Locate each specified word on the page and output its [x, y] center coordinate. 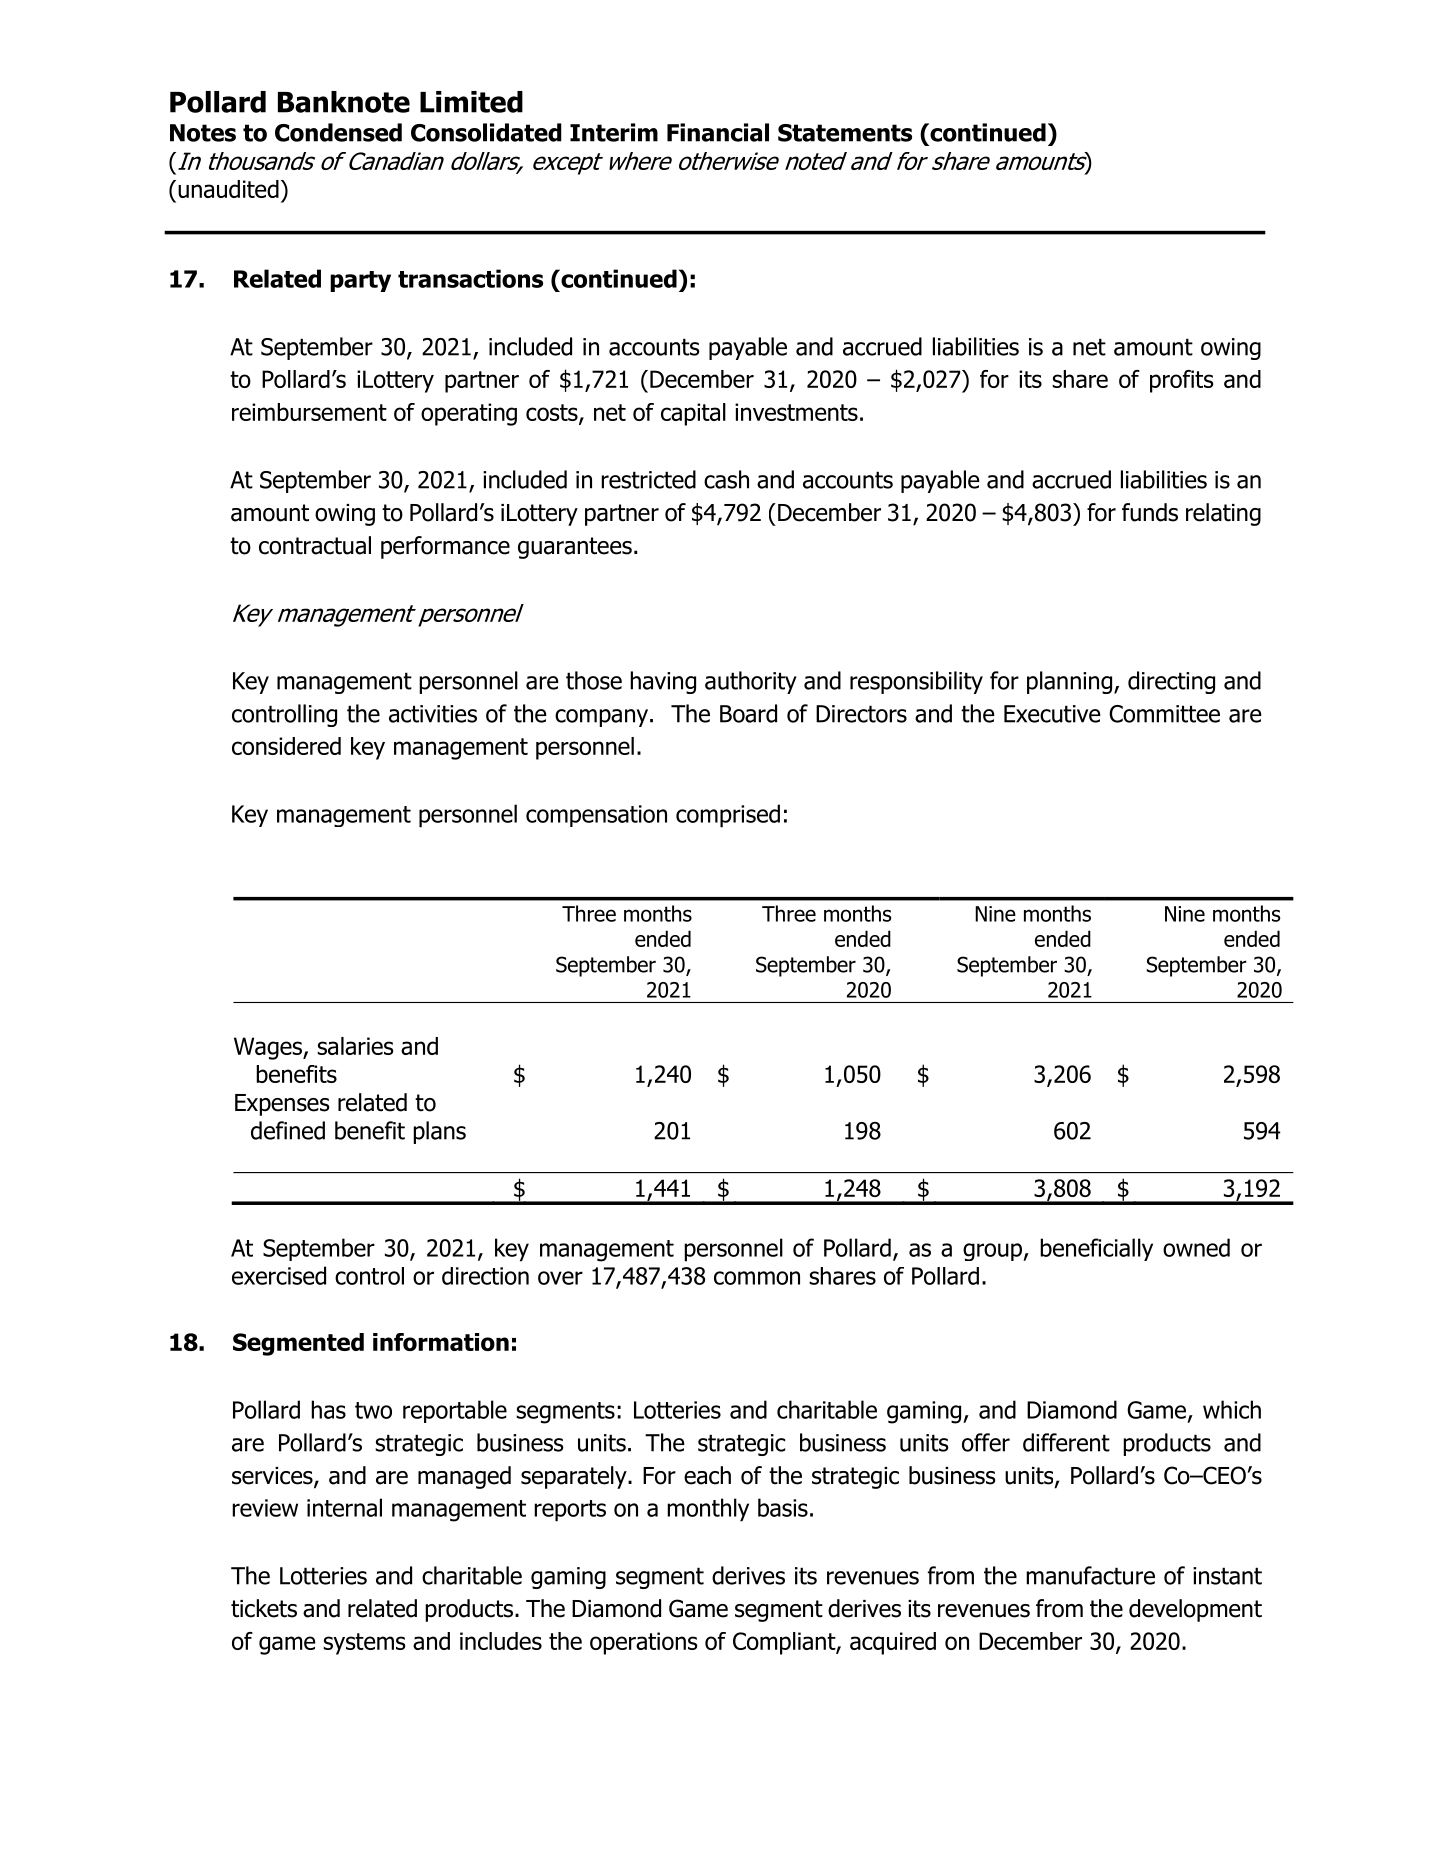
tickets [264, 1608]
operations [644, 1643]
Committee [1164, 714]
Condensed [338, 132]
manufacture [1090, 1575]
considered [286, 746]
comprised [728, 816]
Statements [845, 133]
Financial [718, 132]
